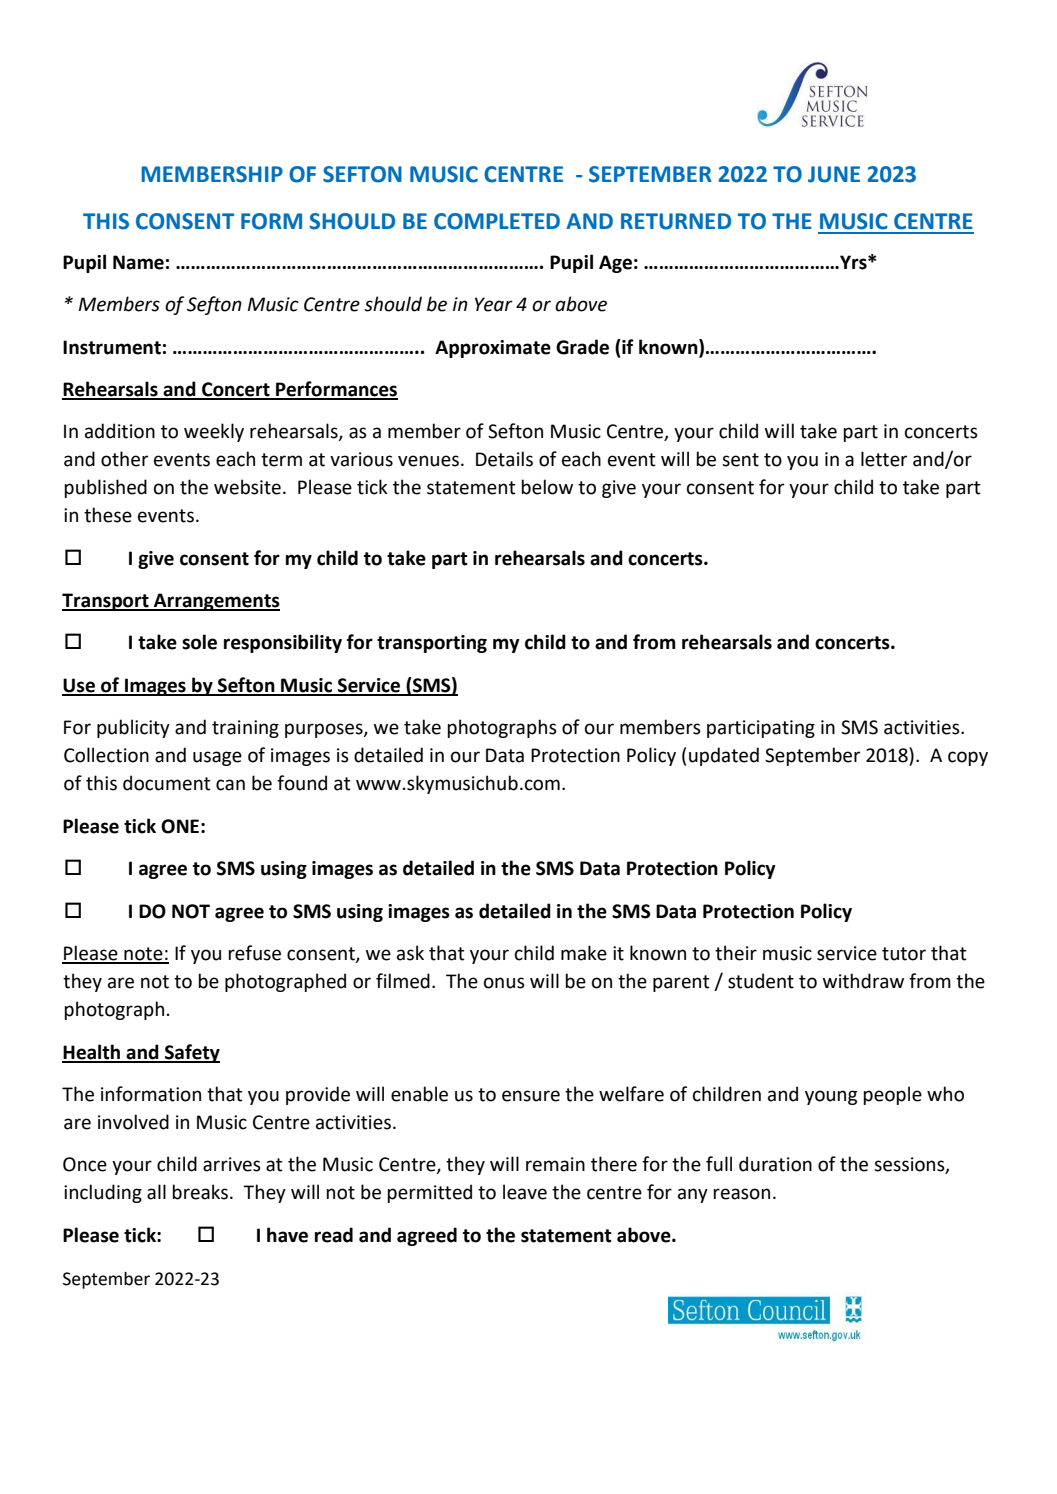  What do you see at coordinates (201, 1192) in the page?
I see `breaks` at bounding box center [201, 1192].
